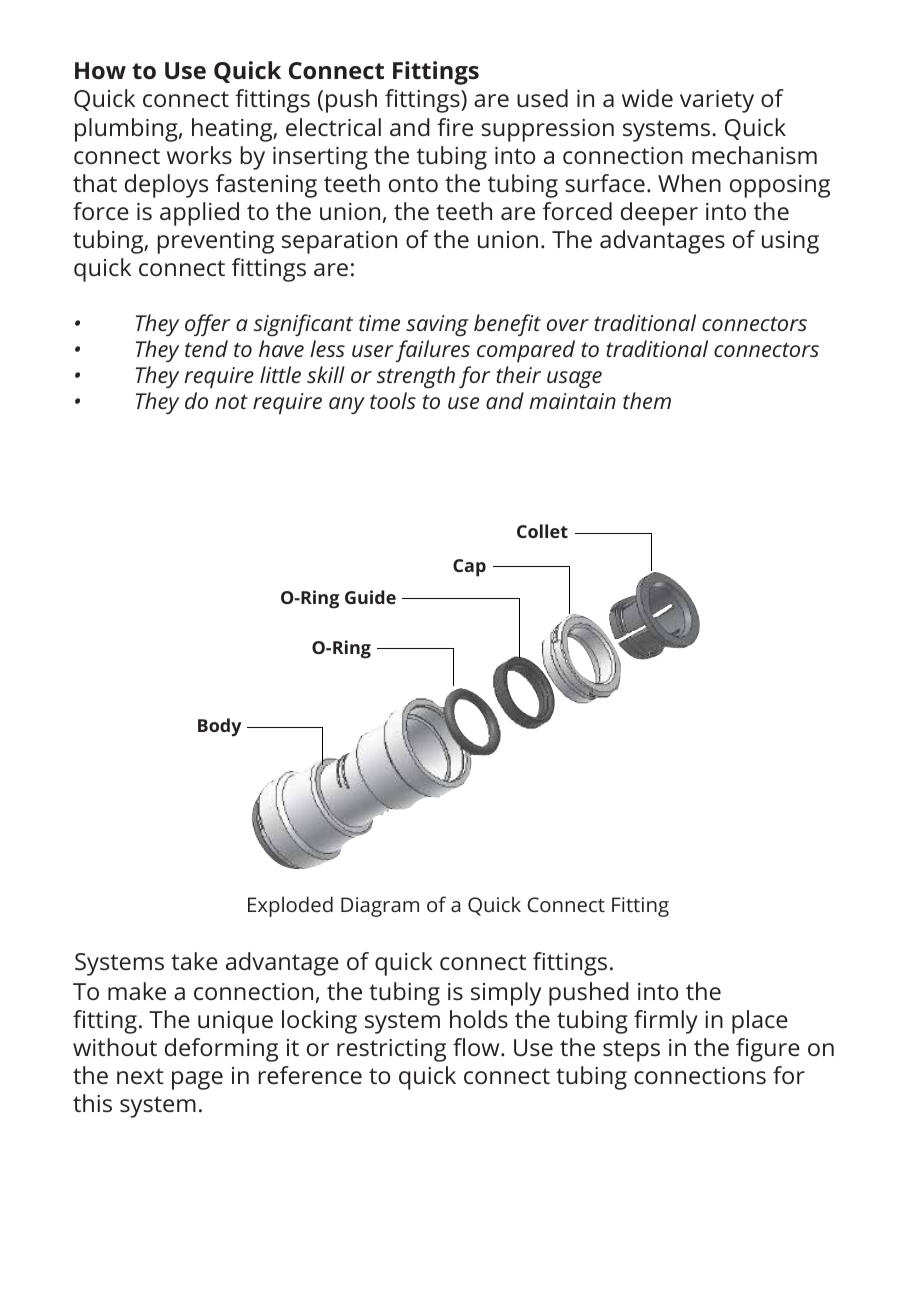  I want to click on failures, so click(433, 351).
